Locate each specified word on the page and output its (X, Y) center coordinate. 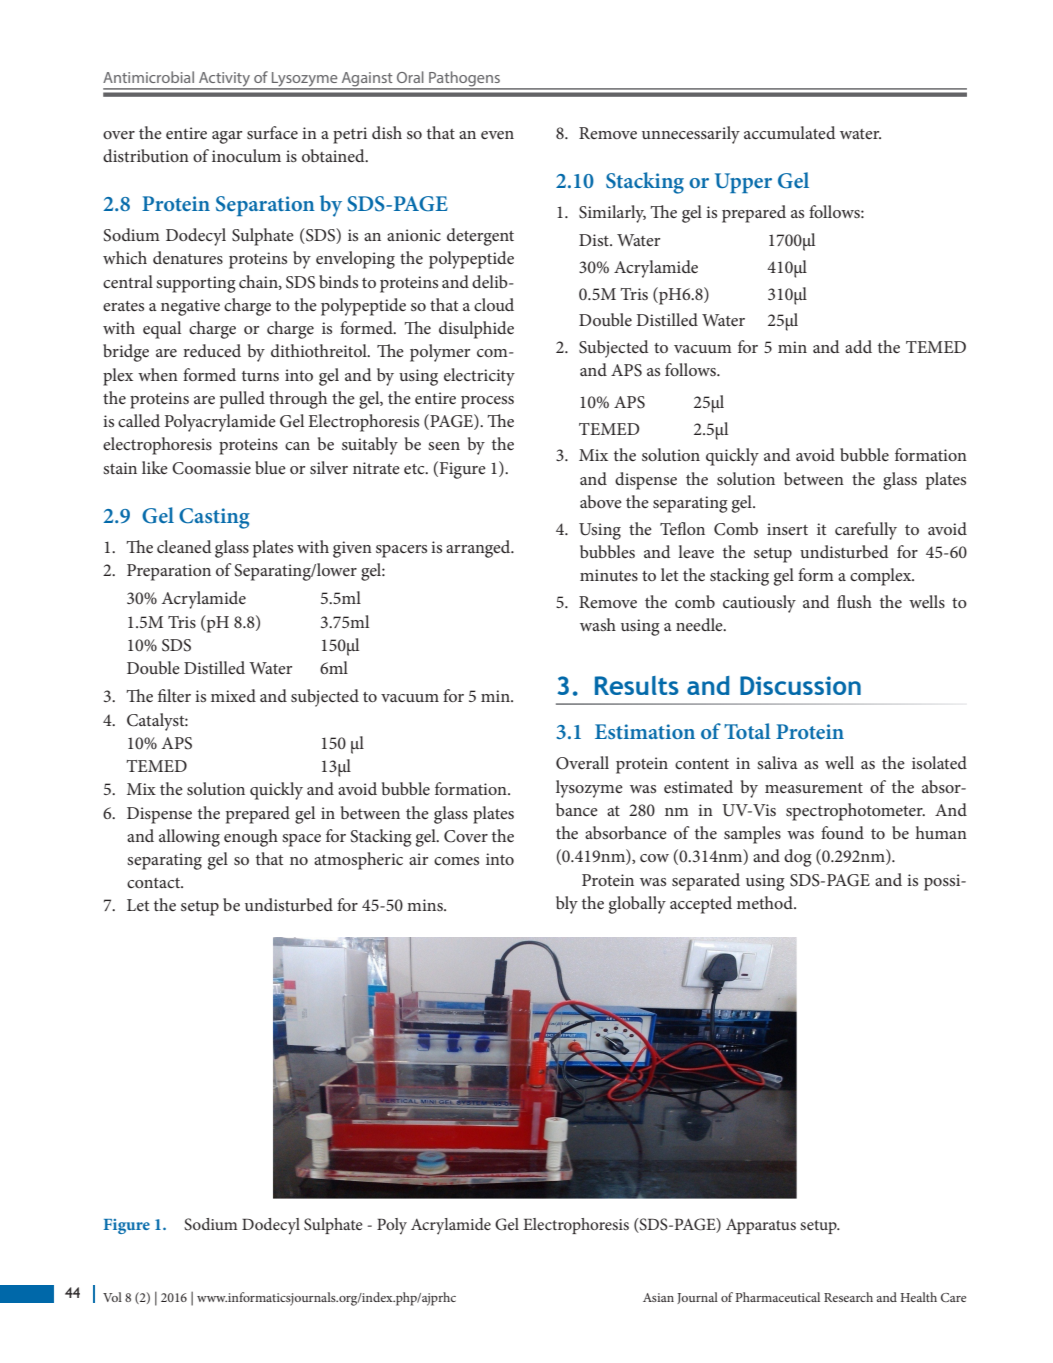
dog (798, 858)
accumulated (790, 132)
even (497, 135)
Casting (214, 518)
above (601, 501)
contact (155, 883)
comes (456, 861)
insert (787, 529)
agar (227, 137)
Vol (112, 1297)
